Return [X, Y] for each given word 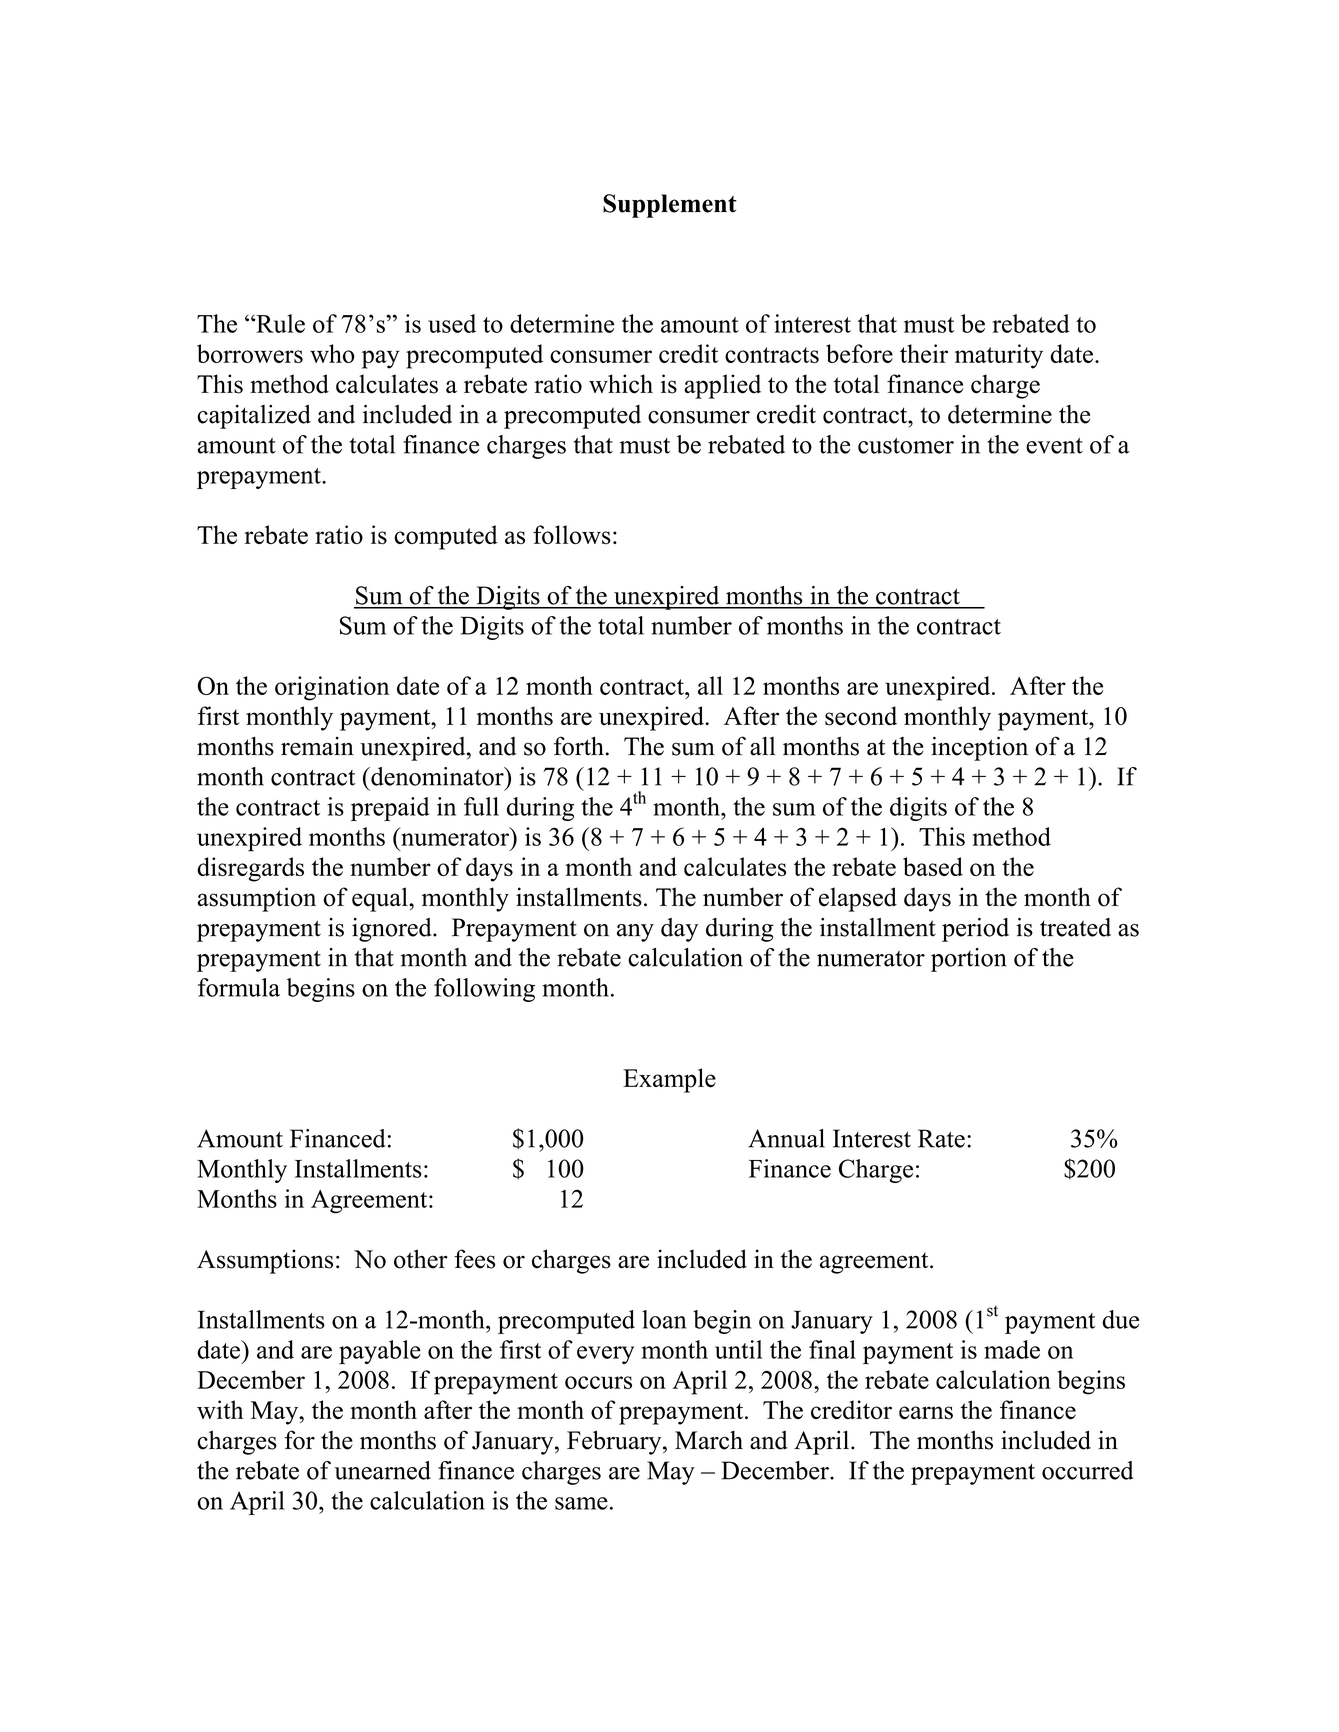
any [635, 933]
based [933, 866]
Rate [941, 1138]
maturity [999, 356]
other [421, 1259]
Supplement [670, 206]
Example [669, 1080]
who [332, 353]
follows [572, 535]
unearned [382, 1470]
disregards [250, 869]
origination [332, 688]
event [1054, 446]
